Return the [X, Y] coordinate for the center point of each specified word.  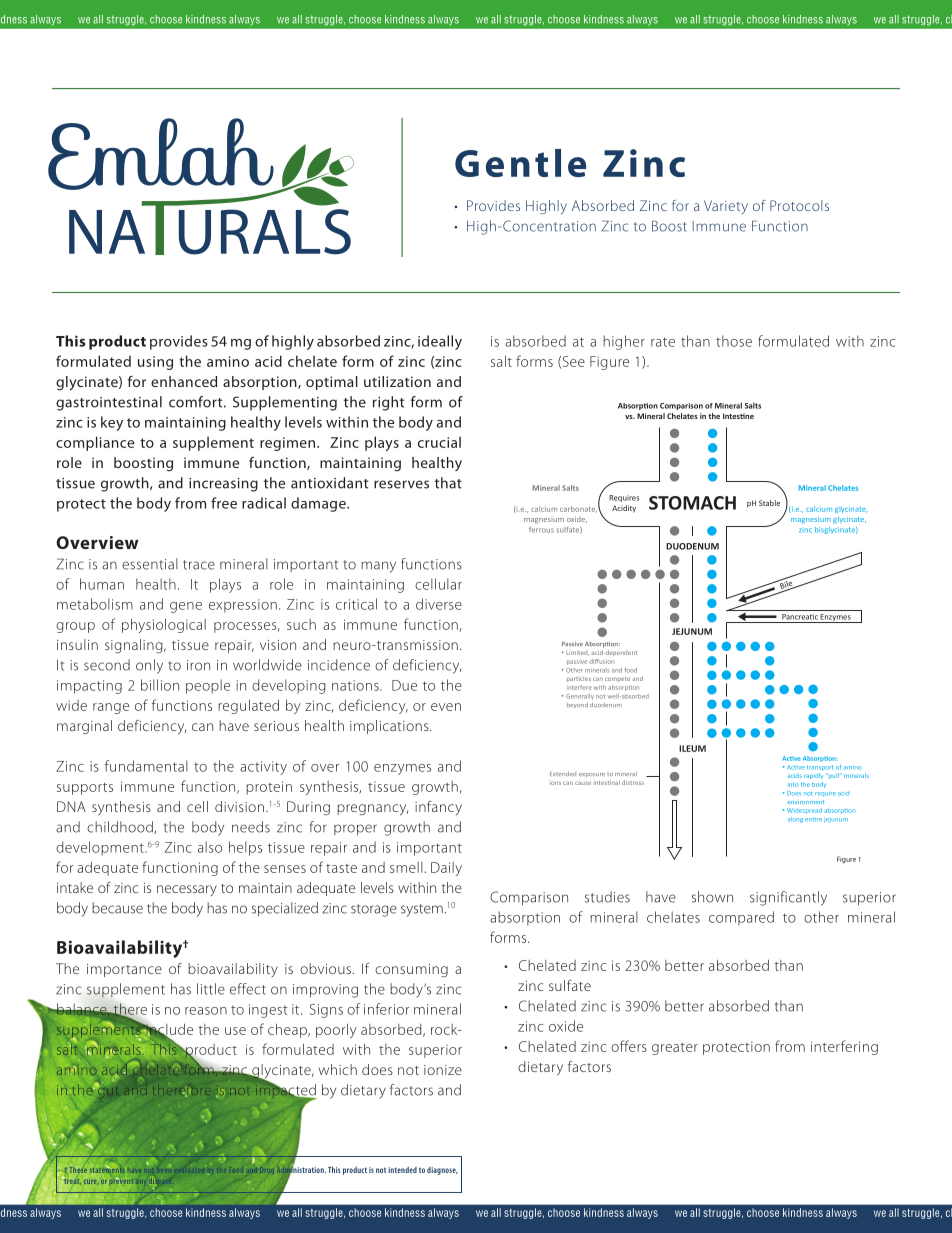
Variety [726, 207]
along [795, 820]
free [224, 503]
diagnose [442, 1171]
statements [107, 1170]
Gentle [520, 163]
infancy [438, 808]
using [155, 363]
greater [675, 1049]
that [448, 483]
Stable [769, 503]
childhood [121, 827]
